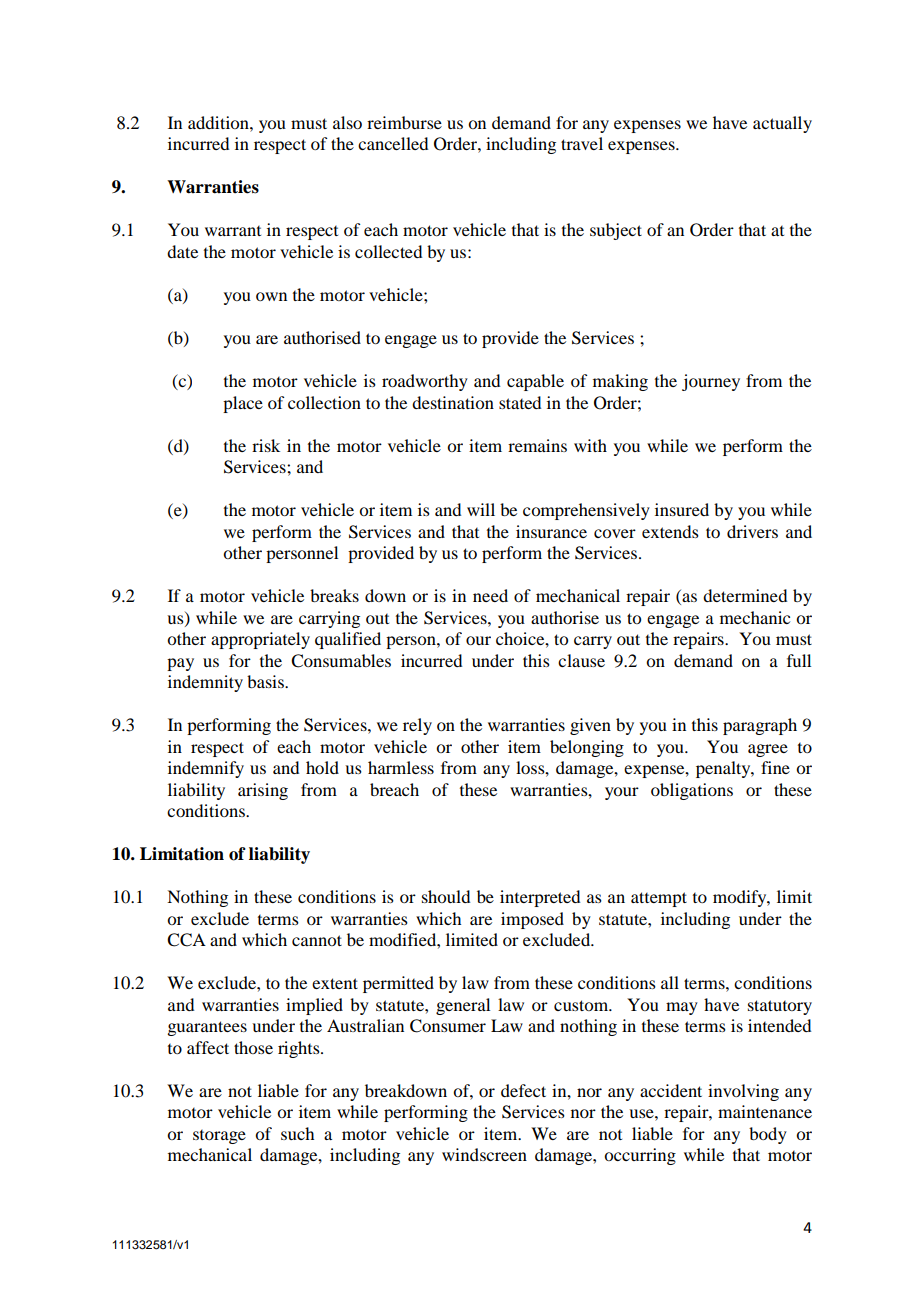 Image resolution: width=924 pixels, height=1307 pixels. What do you see at coordinates (243, 404) in the screenshot?
I see `place` at bounding box center [243, 404].
